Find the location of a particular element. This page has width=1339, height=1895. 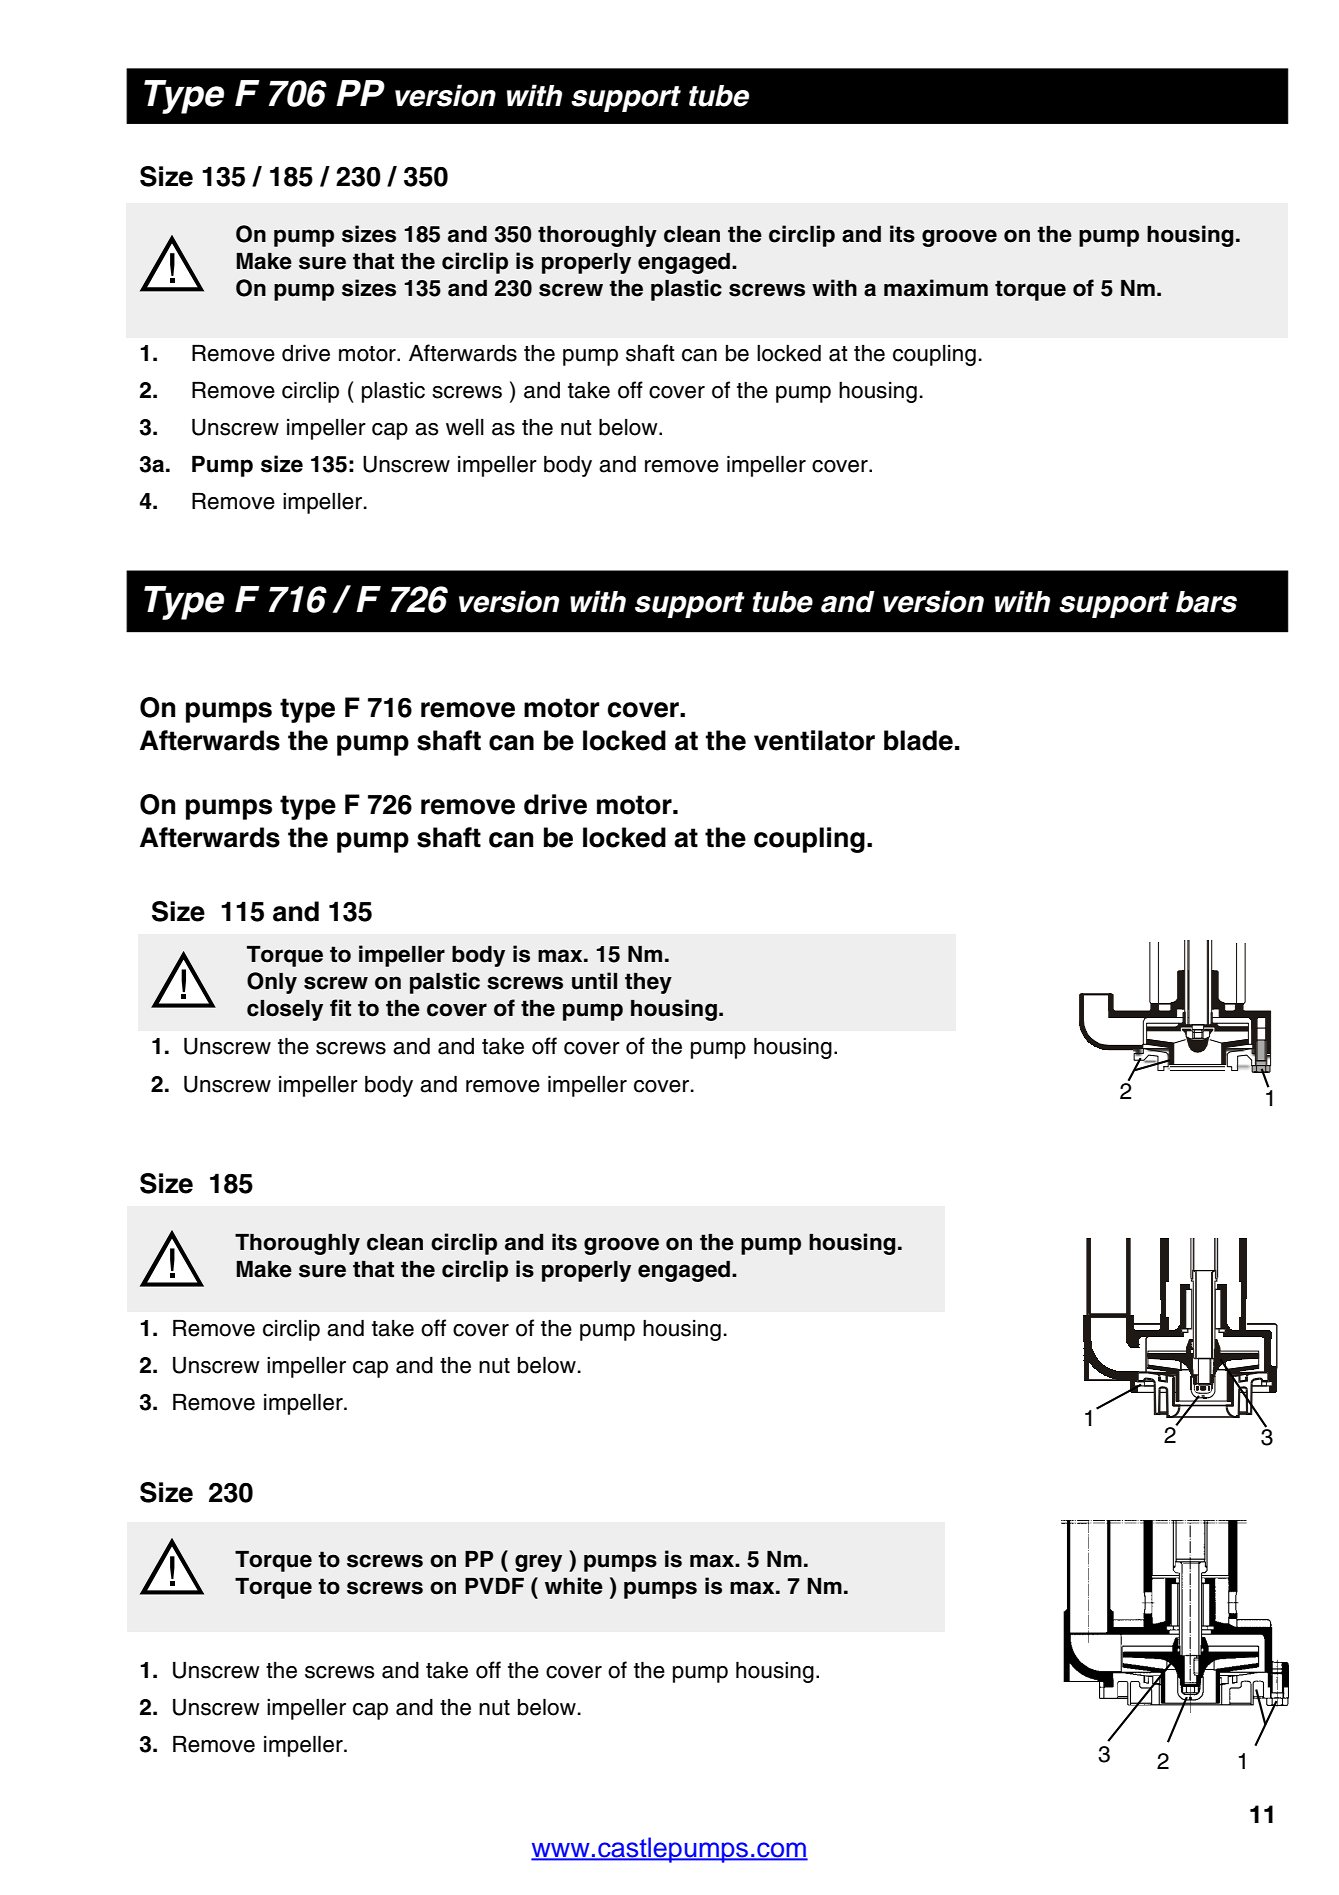

ventilator is located at coordinates (814, 740).
